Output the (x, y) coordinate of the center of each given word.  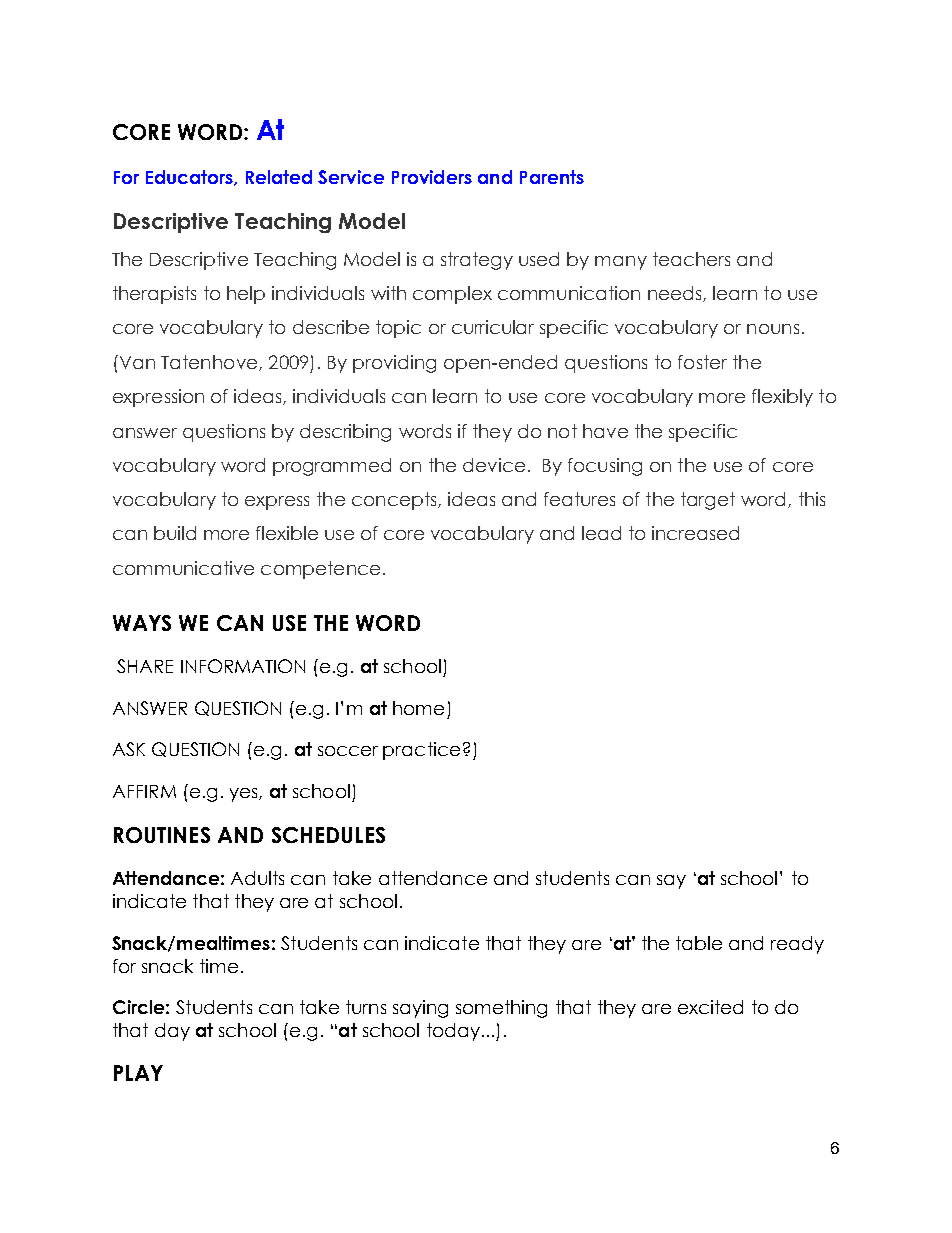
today (453, 1032)
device (494, 465)
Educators (190, 178)
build (175, 533)
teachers (691, 259)
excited (710, 1007)
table (699, 943)
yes (245, 795)
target (708, 501)
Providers (432, 177)
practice (421, 751)
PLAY (138, 1073)
